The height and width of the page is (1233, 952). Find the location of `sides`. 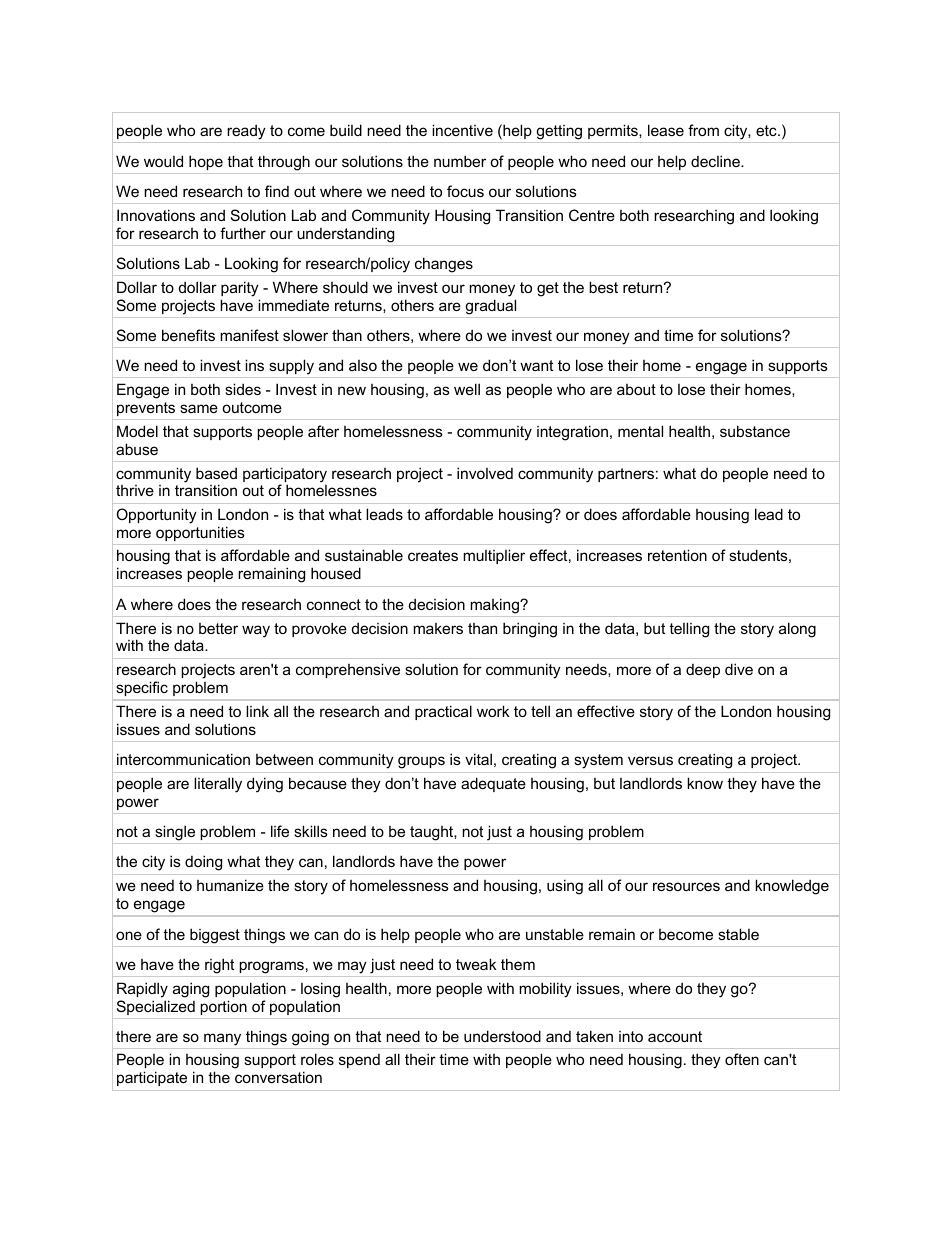

sides is located at coordinates (243, 389).
